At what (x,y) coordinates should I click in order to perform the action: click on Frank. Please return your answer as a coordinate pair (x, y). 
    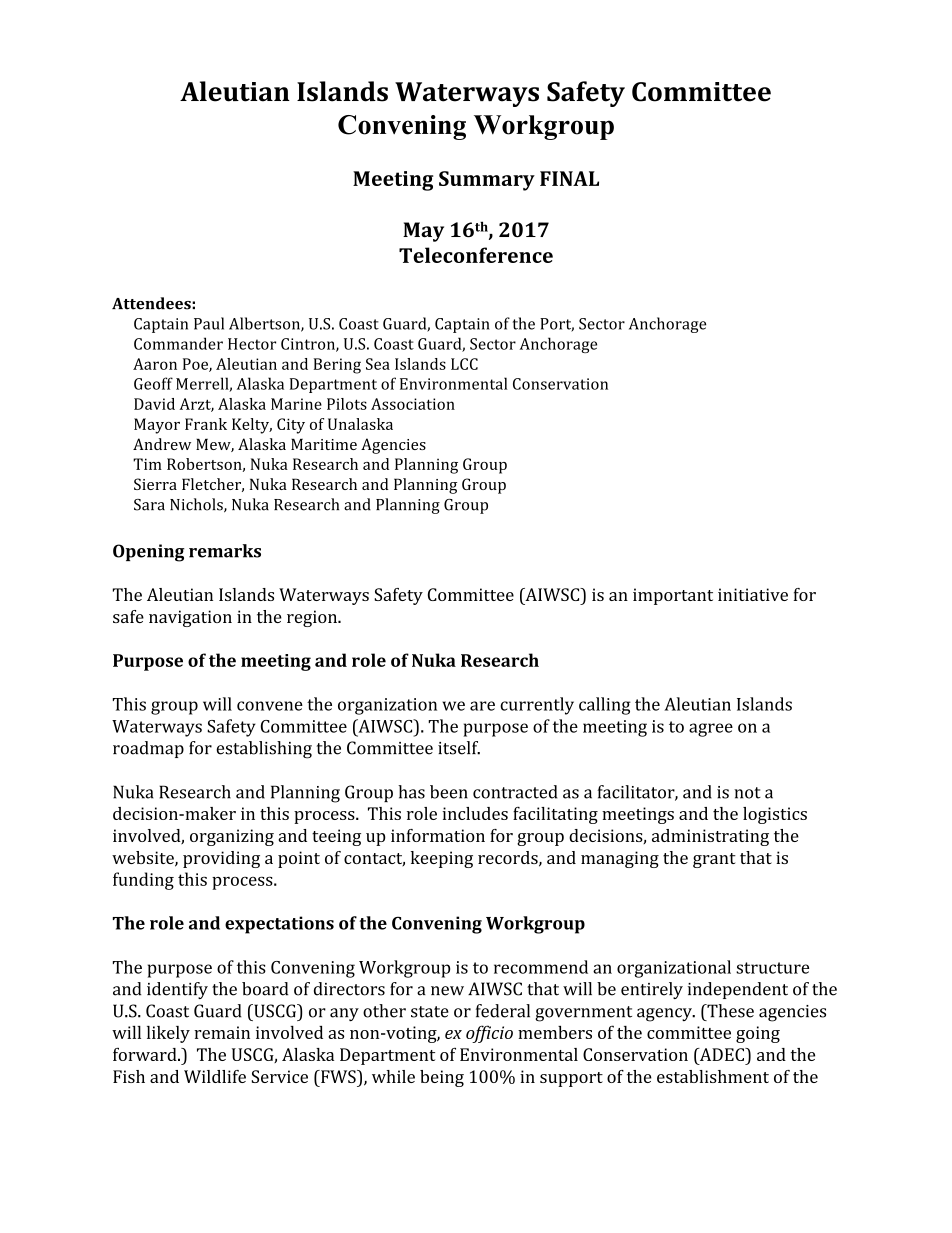
    Looking at the image, I should click on (206, 424).
